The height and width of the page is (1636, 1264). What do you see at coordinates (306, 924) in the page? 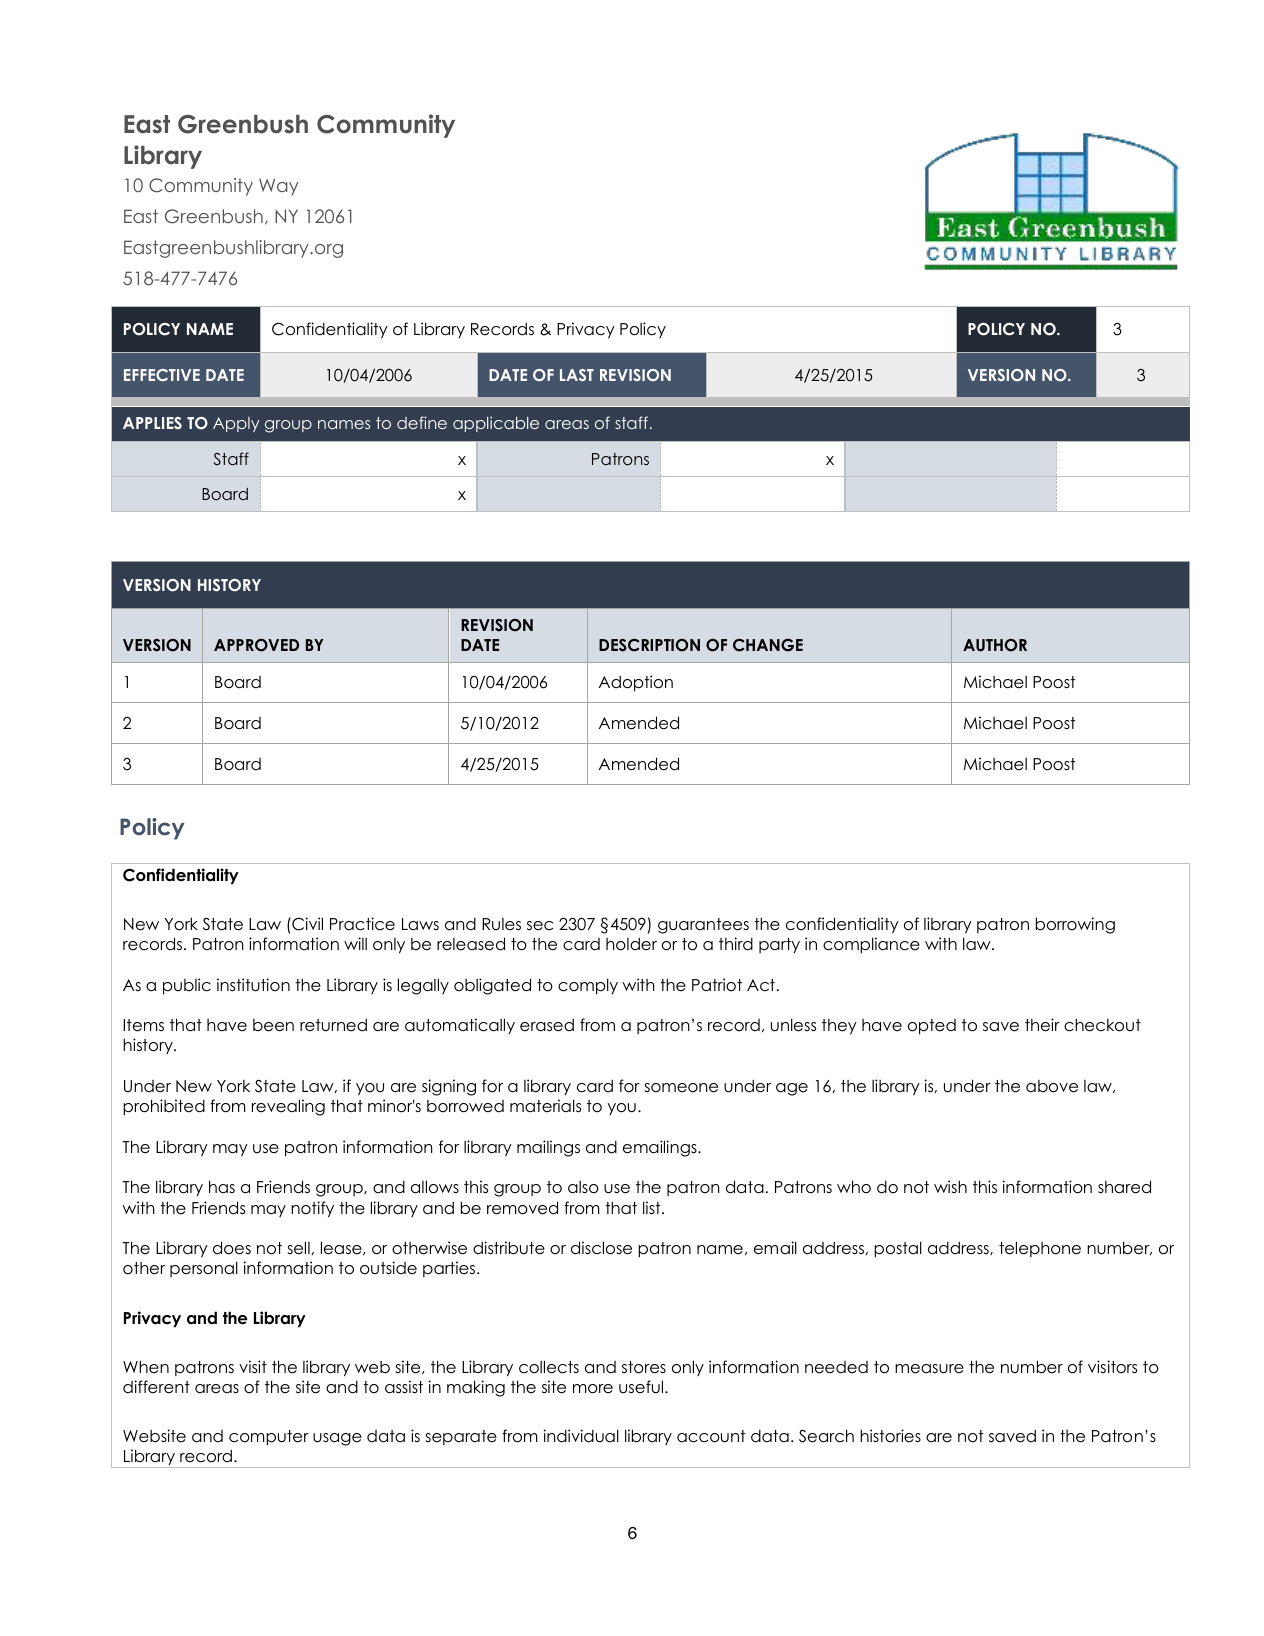
I see `Civil` at bounding box center [306, 924].
